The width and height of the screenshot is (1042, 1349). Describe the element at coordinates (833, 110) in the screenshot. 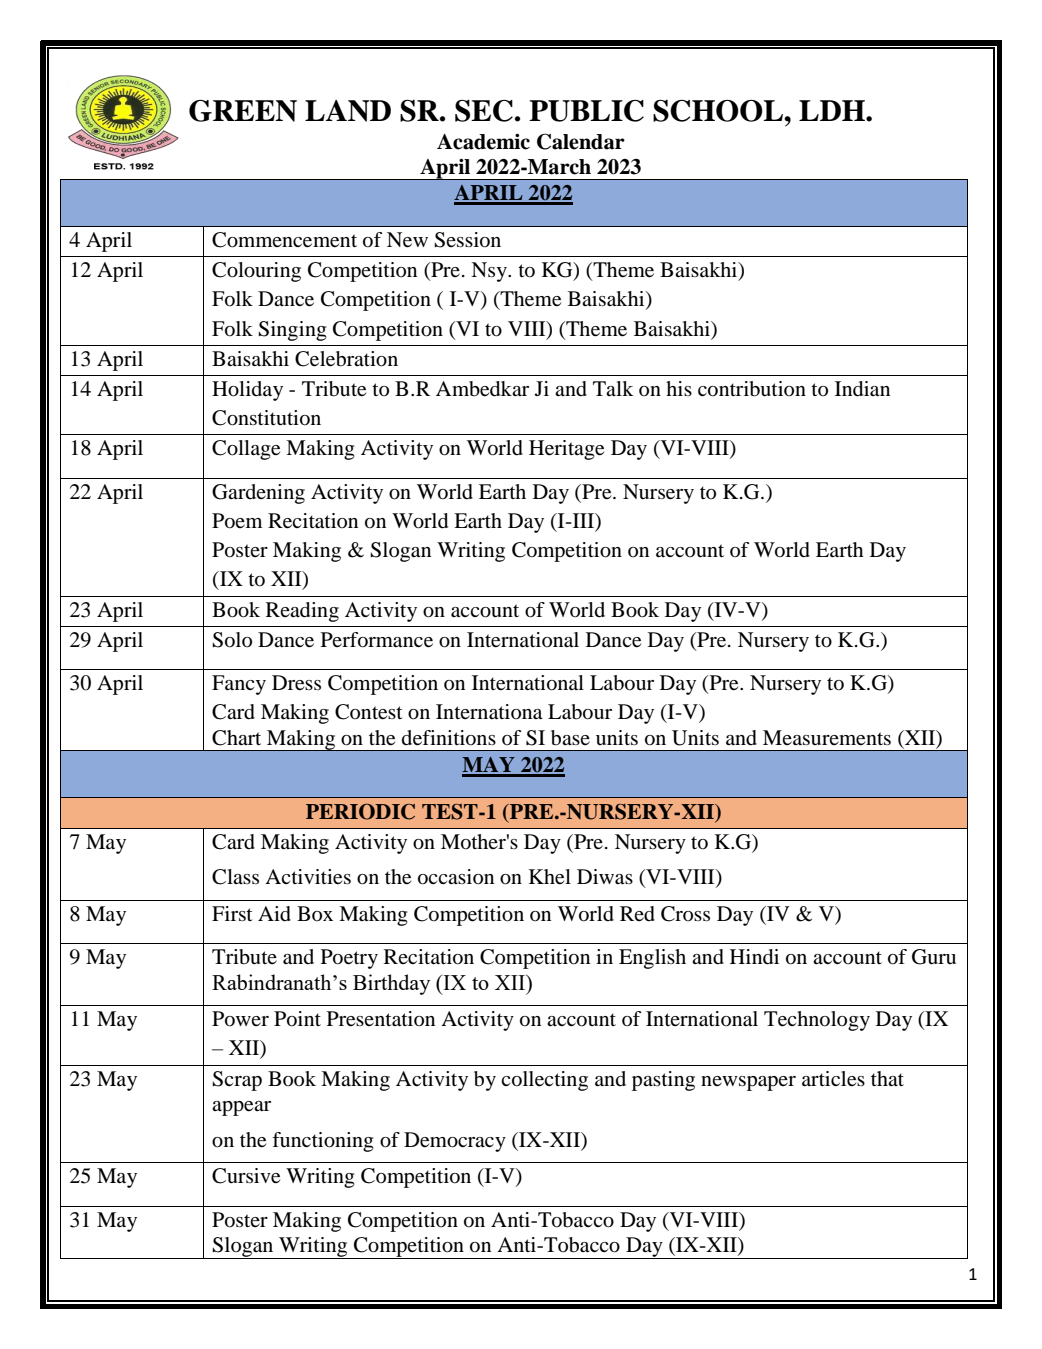

I see `LDH` at that location.
